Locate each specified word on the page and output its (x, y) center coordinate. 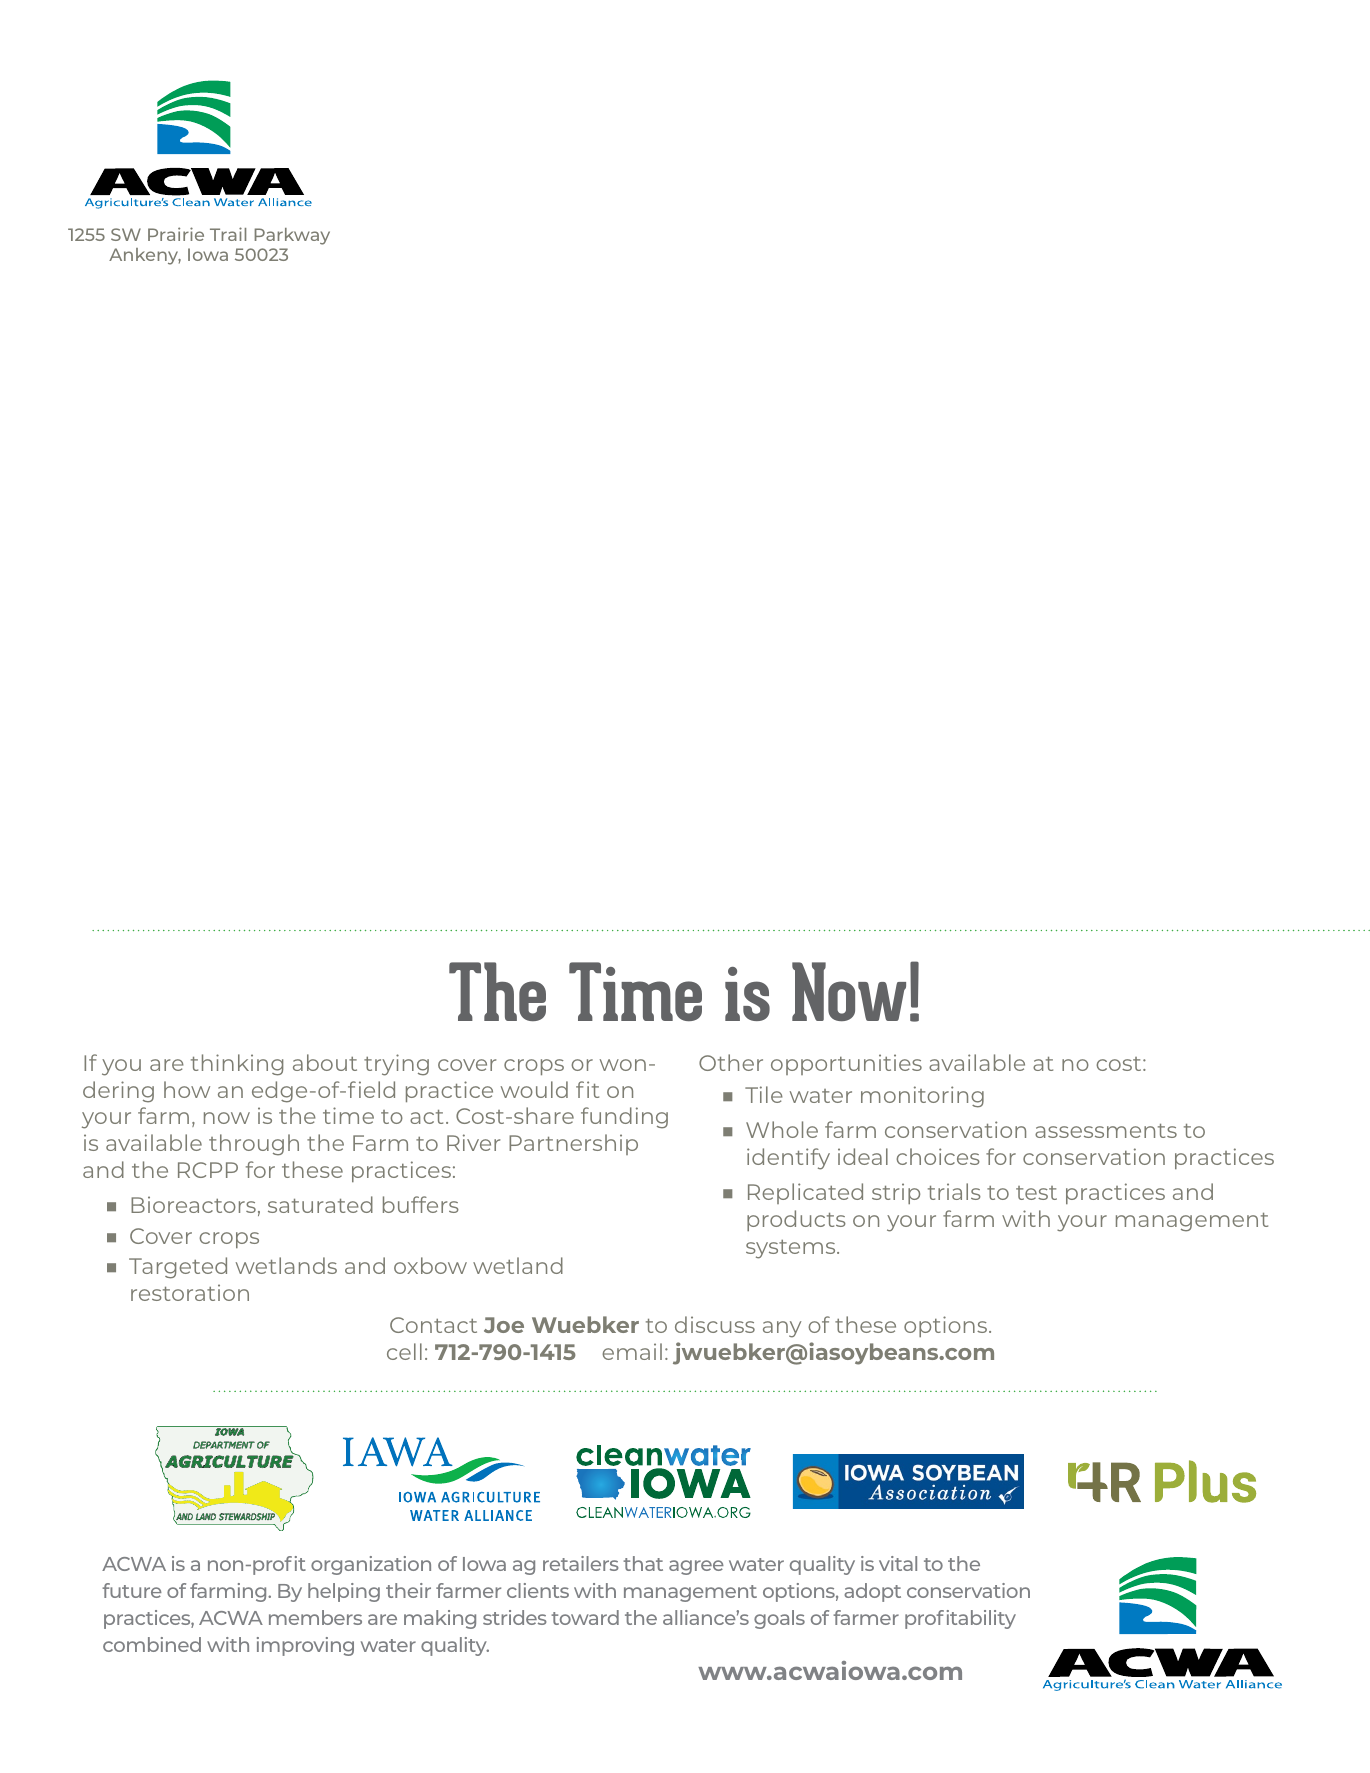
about (325, 1062)
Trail (228, 234)
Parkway (292, 236)
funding (624, 1118)
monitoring (922, 1097)
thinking (237, 1065)
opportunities (846, 1064)
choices (938, 1156)
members (315, 1617)
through (254, 1145)
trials (954, 1191)
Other (731, 1062)
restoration (190, 1292)
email (632, 1351)
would (534, 1089)
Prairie (176, 234)
